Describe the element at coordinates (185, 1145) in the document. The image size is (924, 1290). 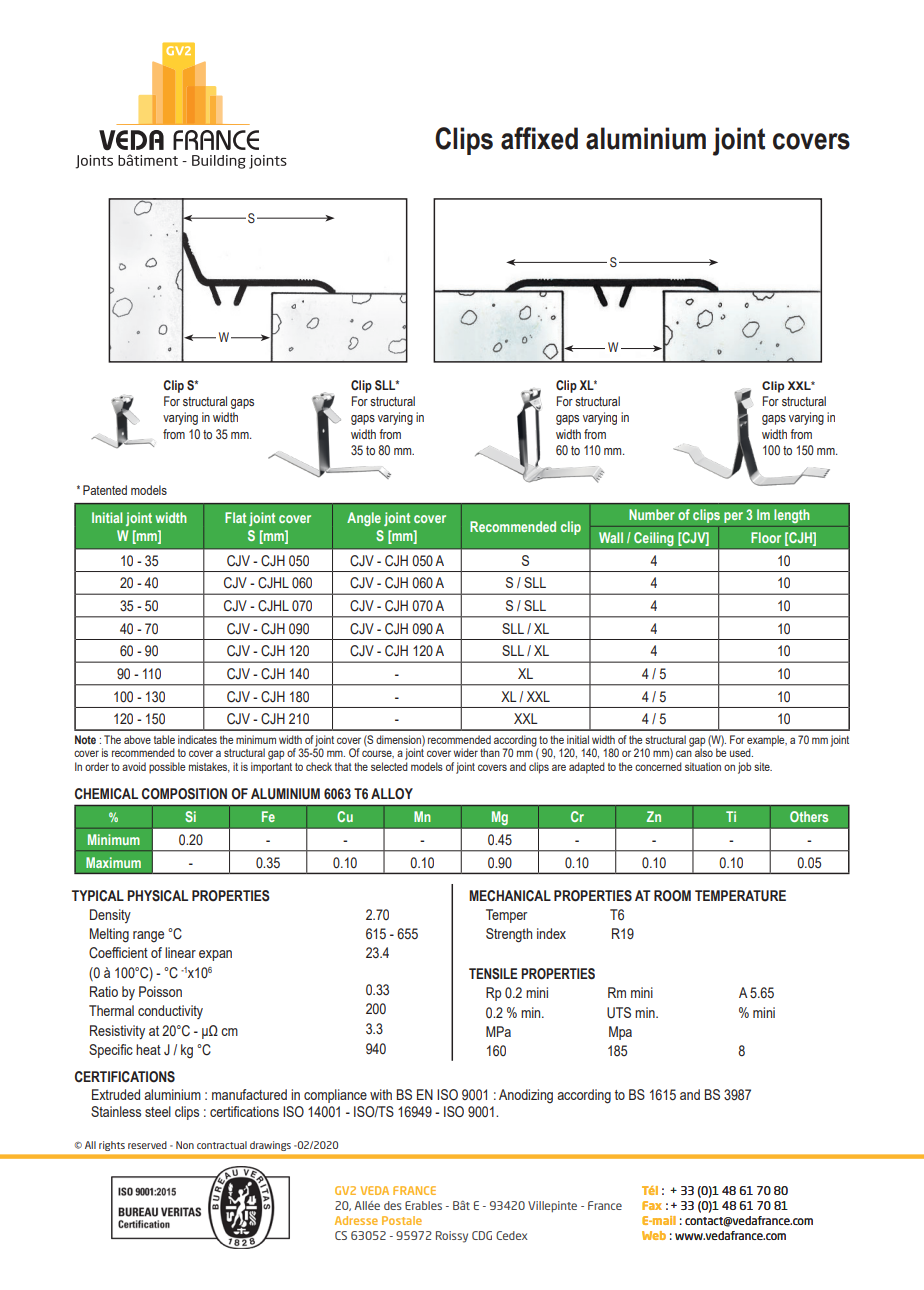
I see `Non` at that location.
